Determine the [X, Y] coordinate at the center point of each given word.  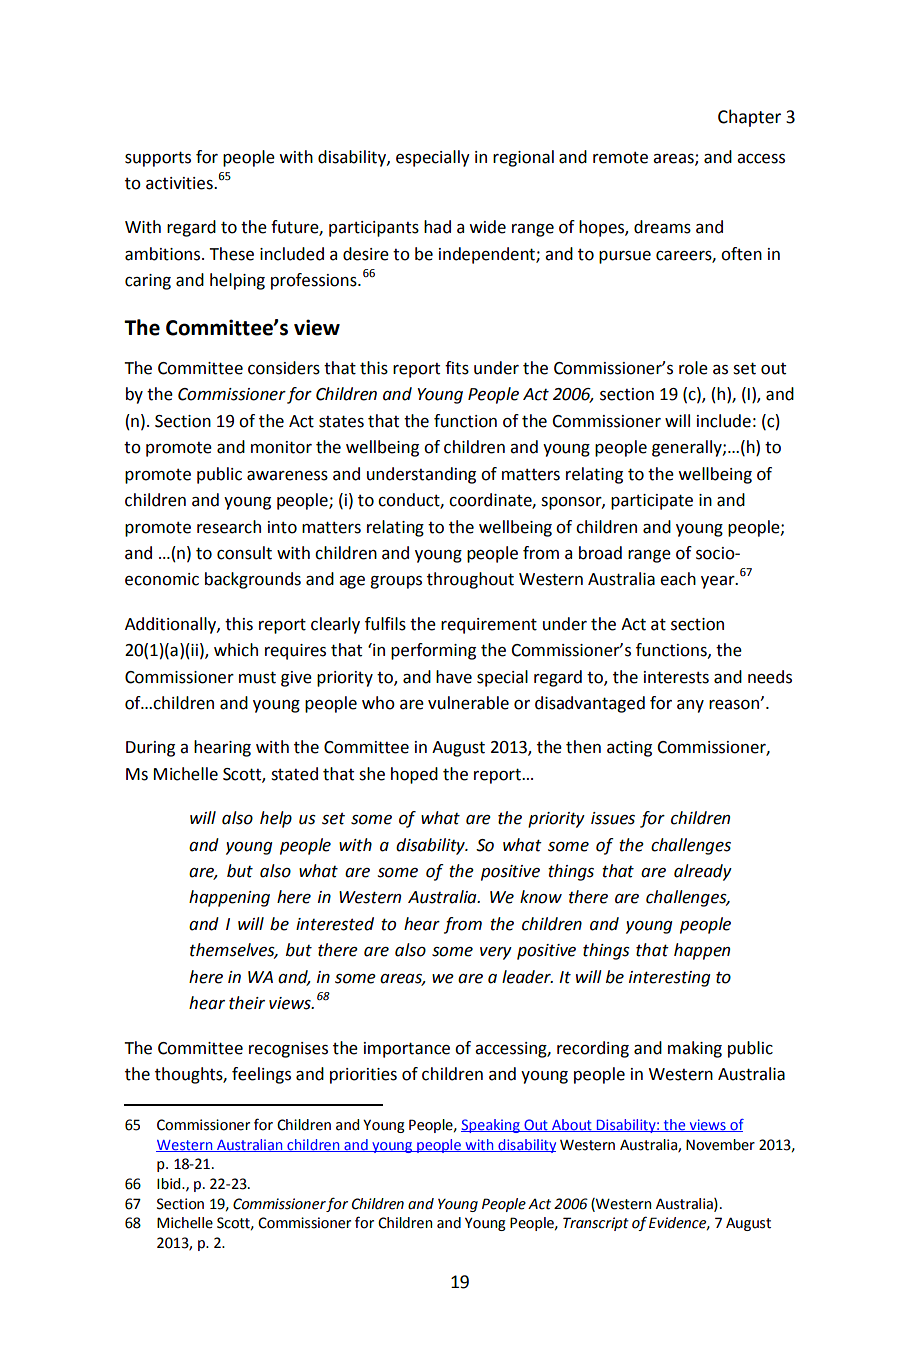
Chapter [749, 118]
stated [294, 774]
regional [523, 158]
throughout [470, 580]
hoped [414, 775]
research [229, 527]
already [703, 872]
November [720, 1145]
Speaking [491, 1126]
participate [652, 502]
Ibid [170, 1184]
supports [158, 159]
